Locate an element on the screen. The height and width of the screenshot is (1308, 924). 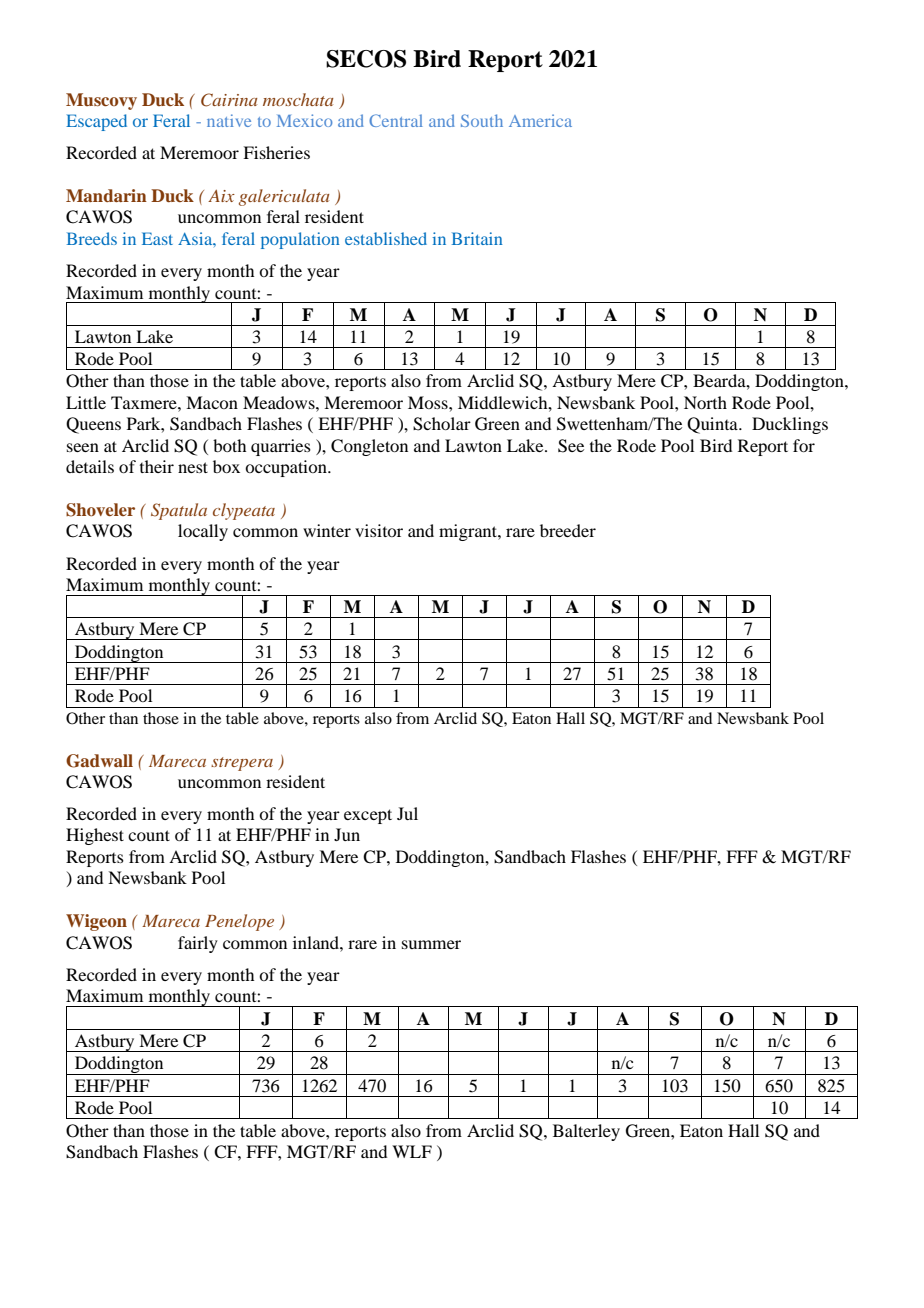
North is located at coordinates (705, 402).
